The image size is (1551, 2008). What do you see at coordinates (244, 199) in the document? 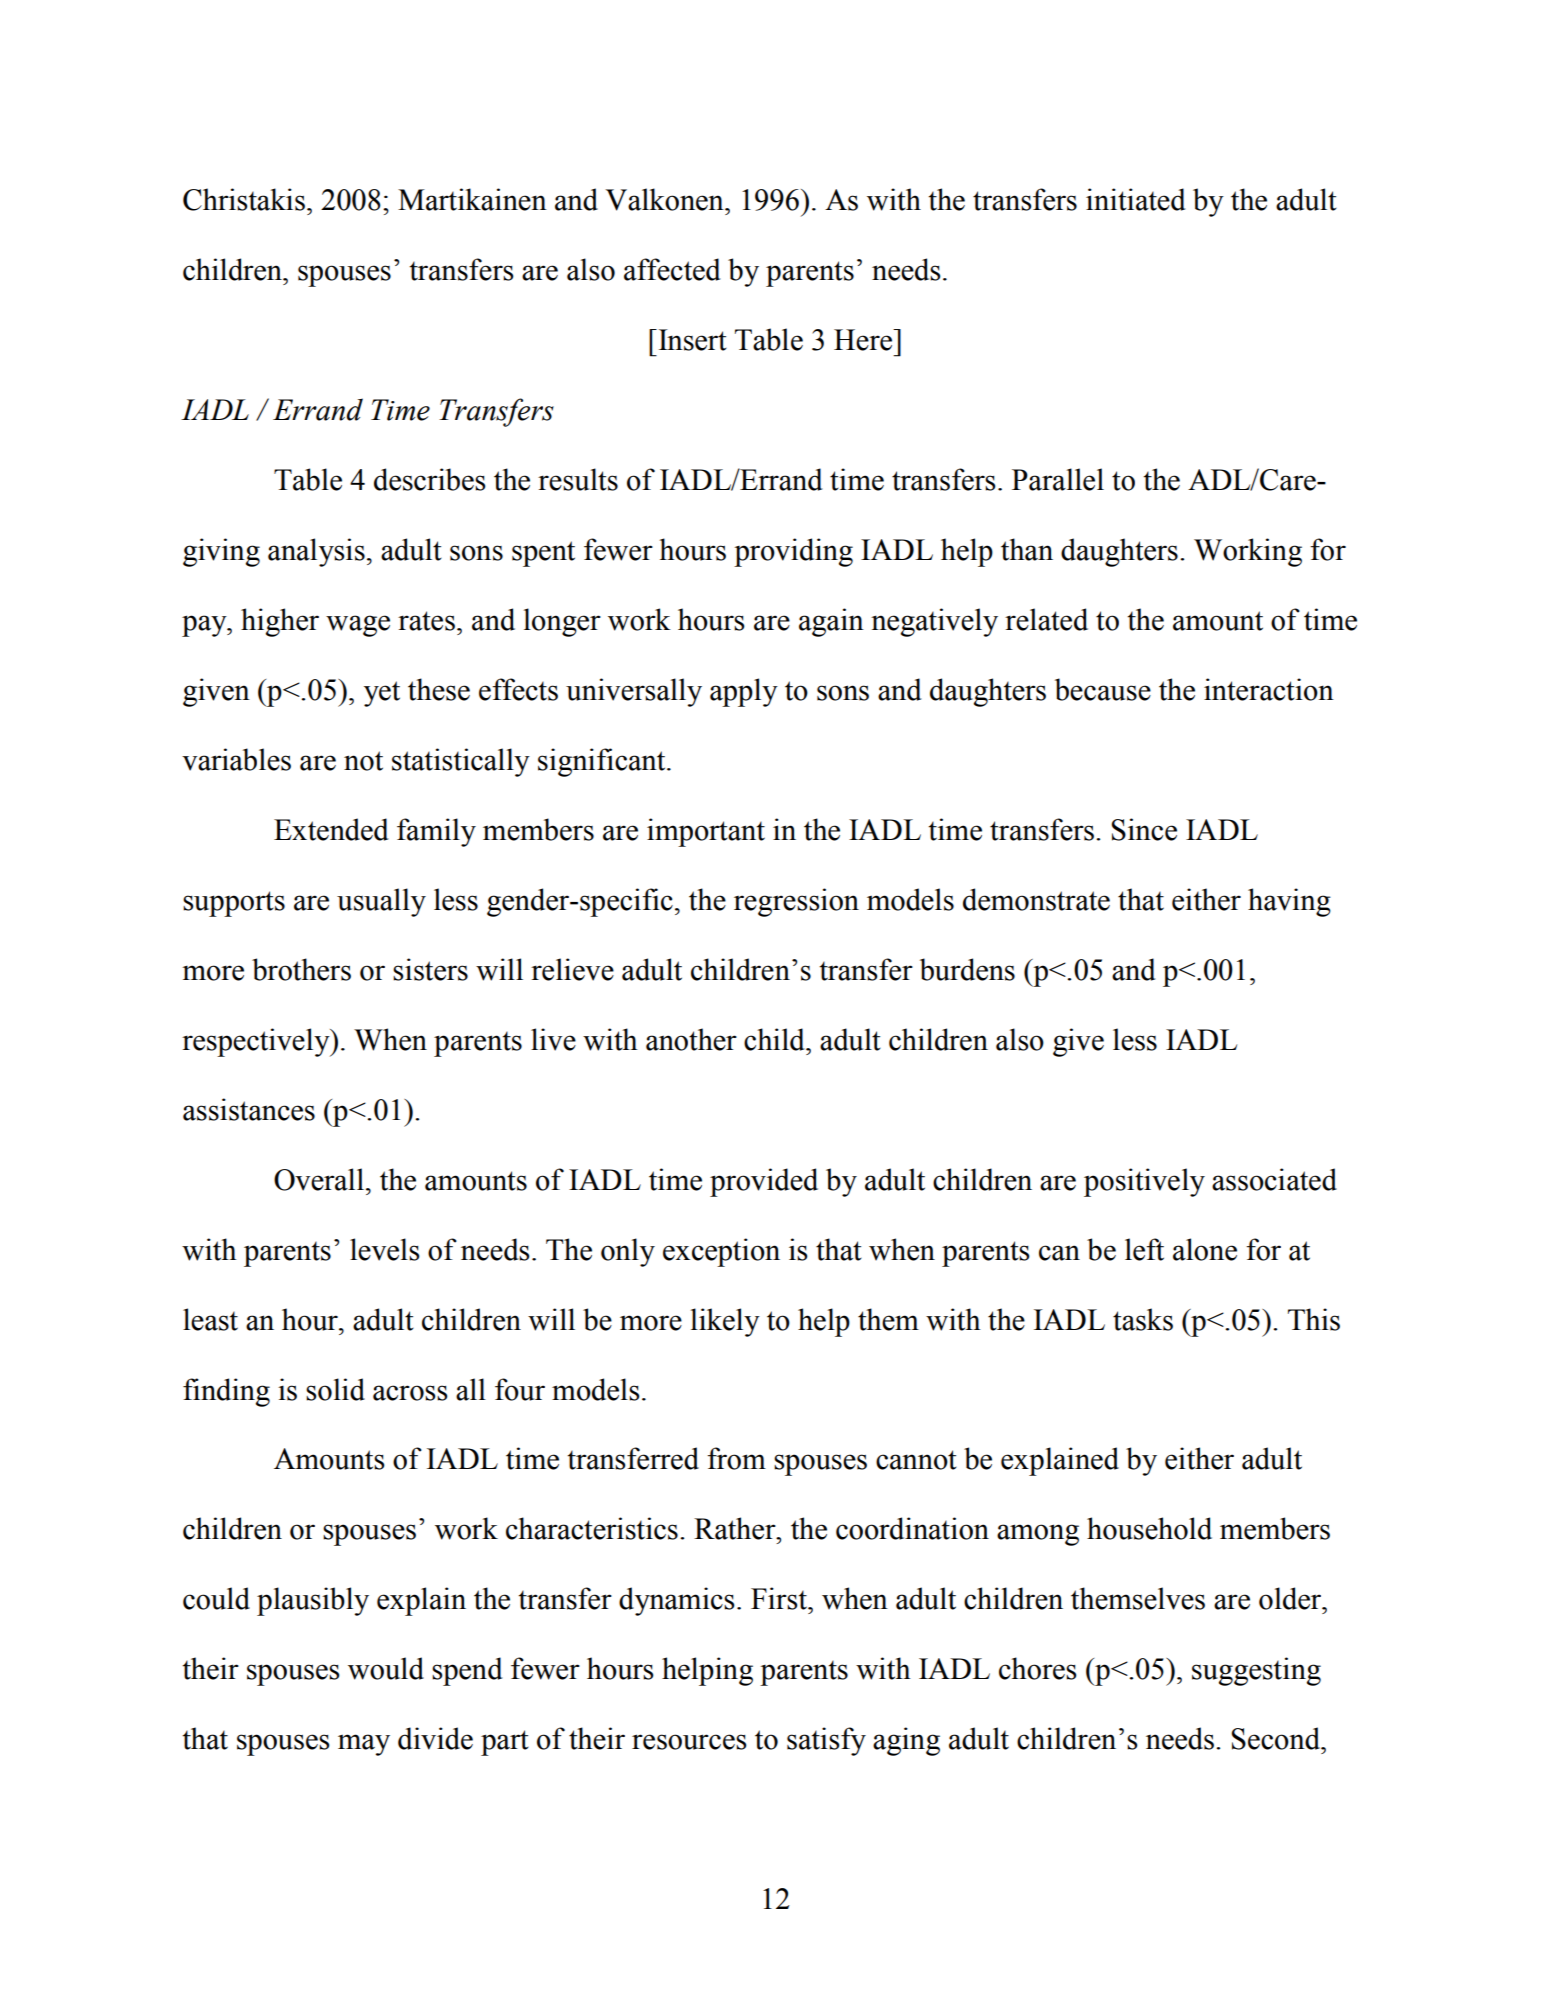
I see `Christakis` at bounding box center [244, 199].
